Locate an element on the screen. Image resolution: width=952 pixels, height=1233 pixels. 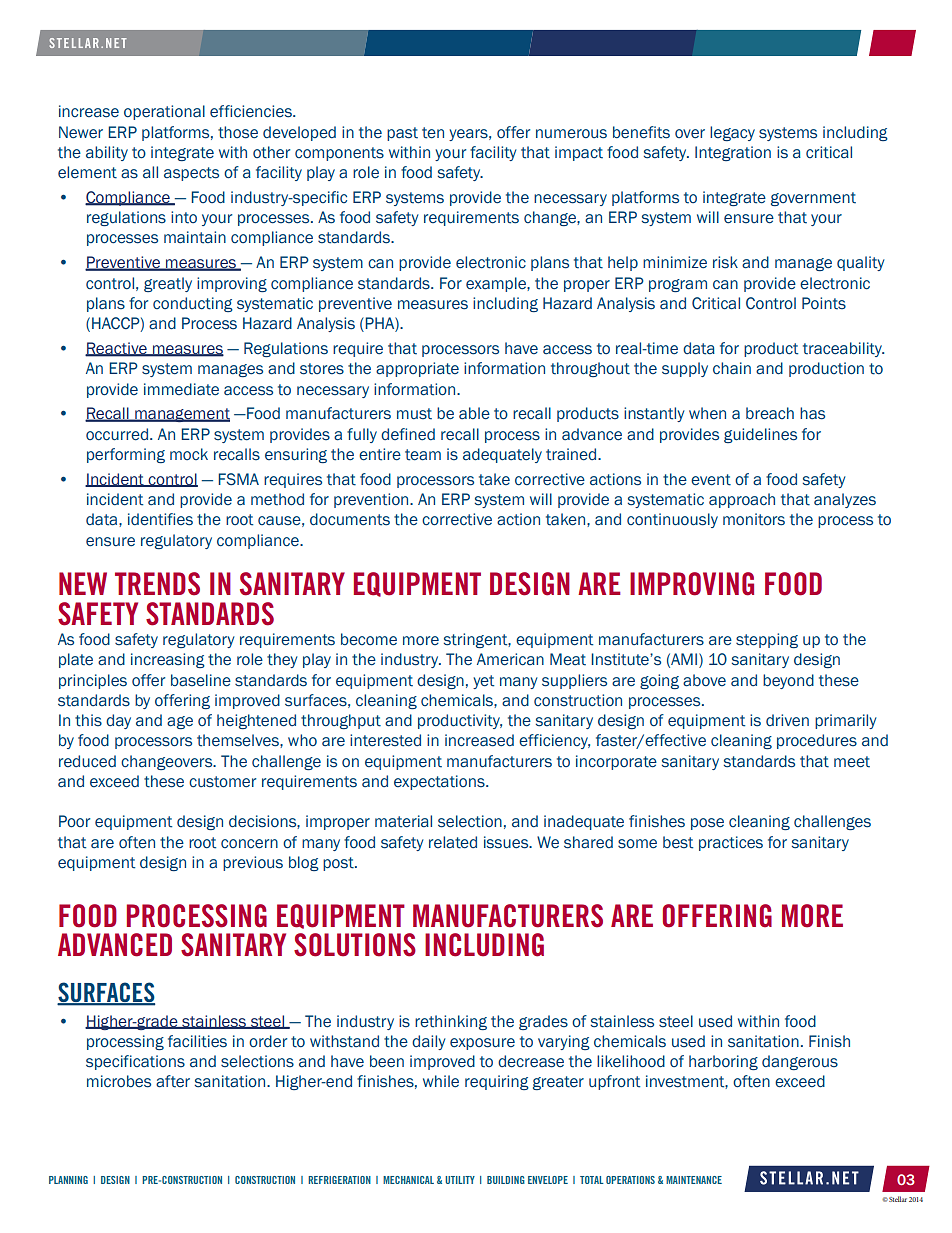
past is located at coordinates (402, 134).
